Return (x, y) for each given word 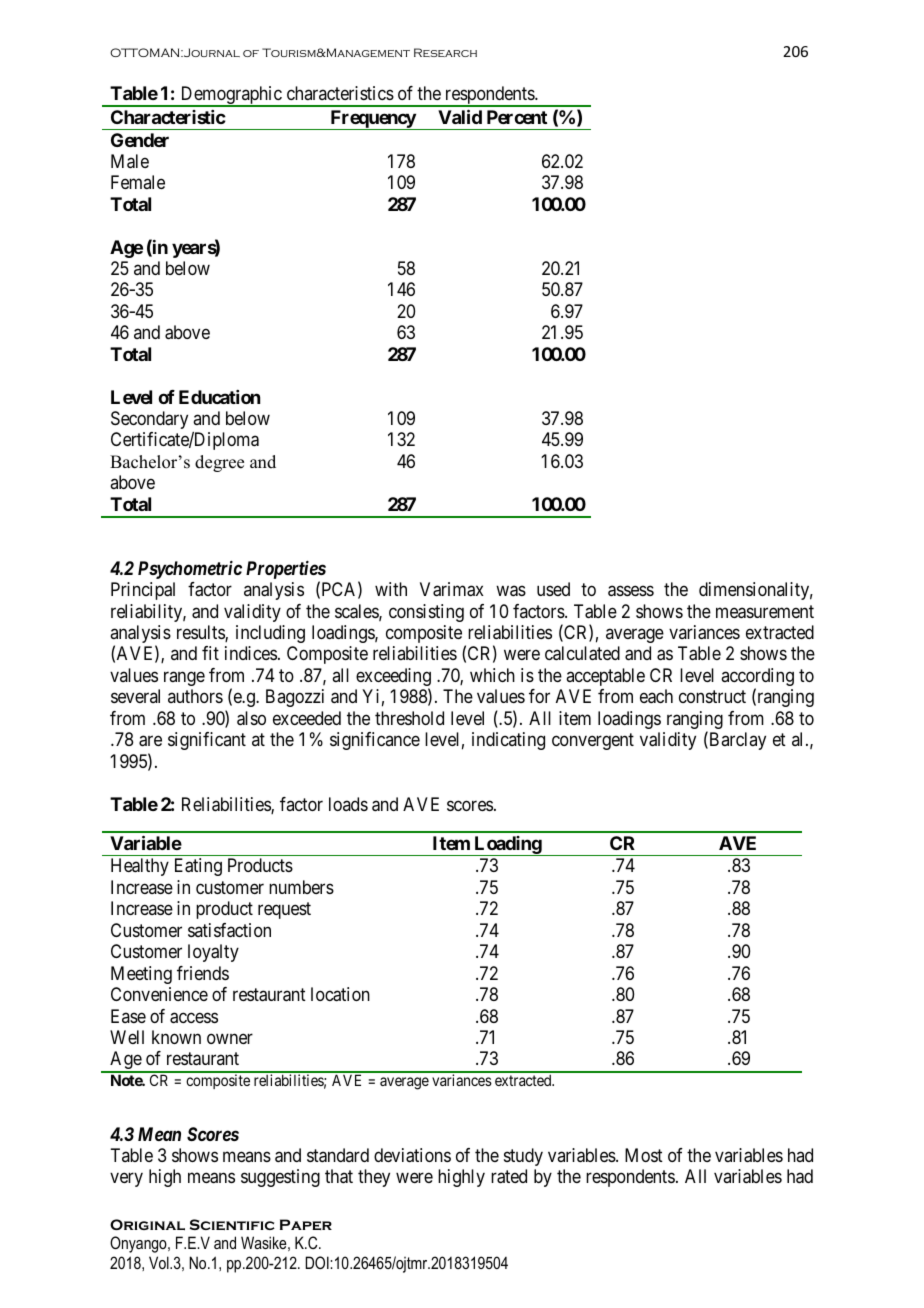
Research (445, 52)
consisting (426, 613)
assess (631, 591)
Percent (517, 117)
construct (712, 697)
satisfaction (229, 930)
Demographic (231, 96)
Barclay (736, 741)
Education (219, 397)
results (201, 633)
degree (219, 463)
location (340, 994)
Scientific (232, 1224)
